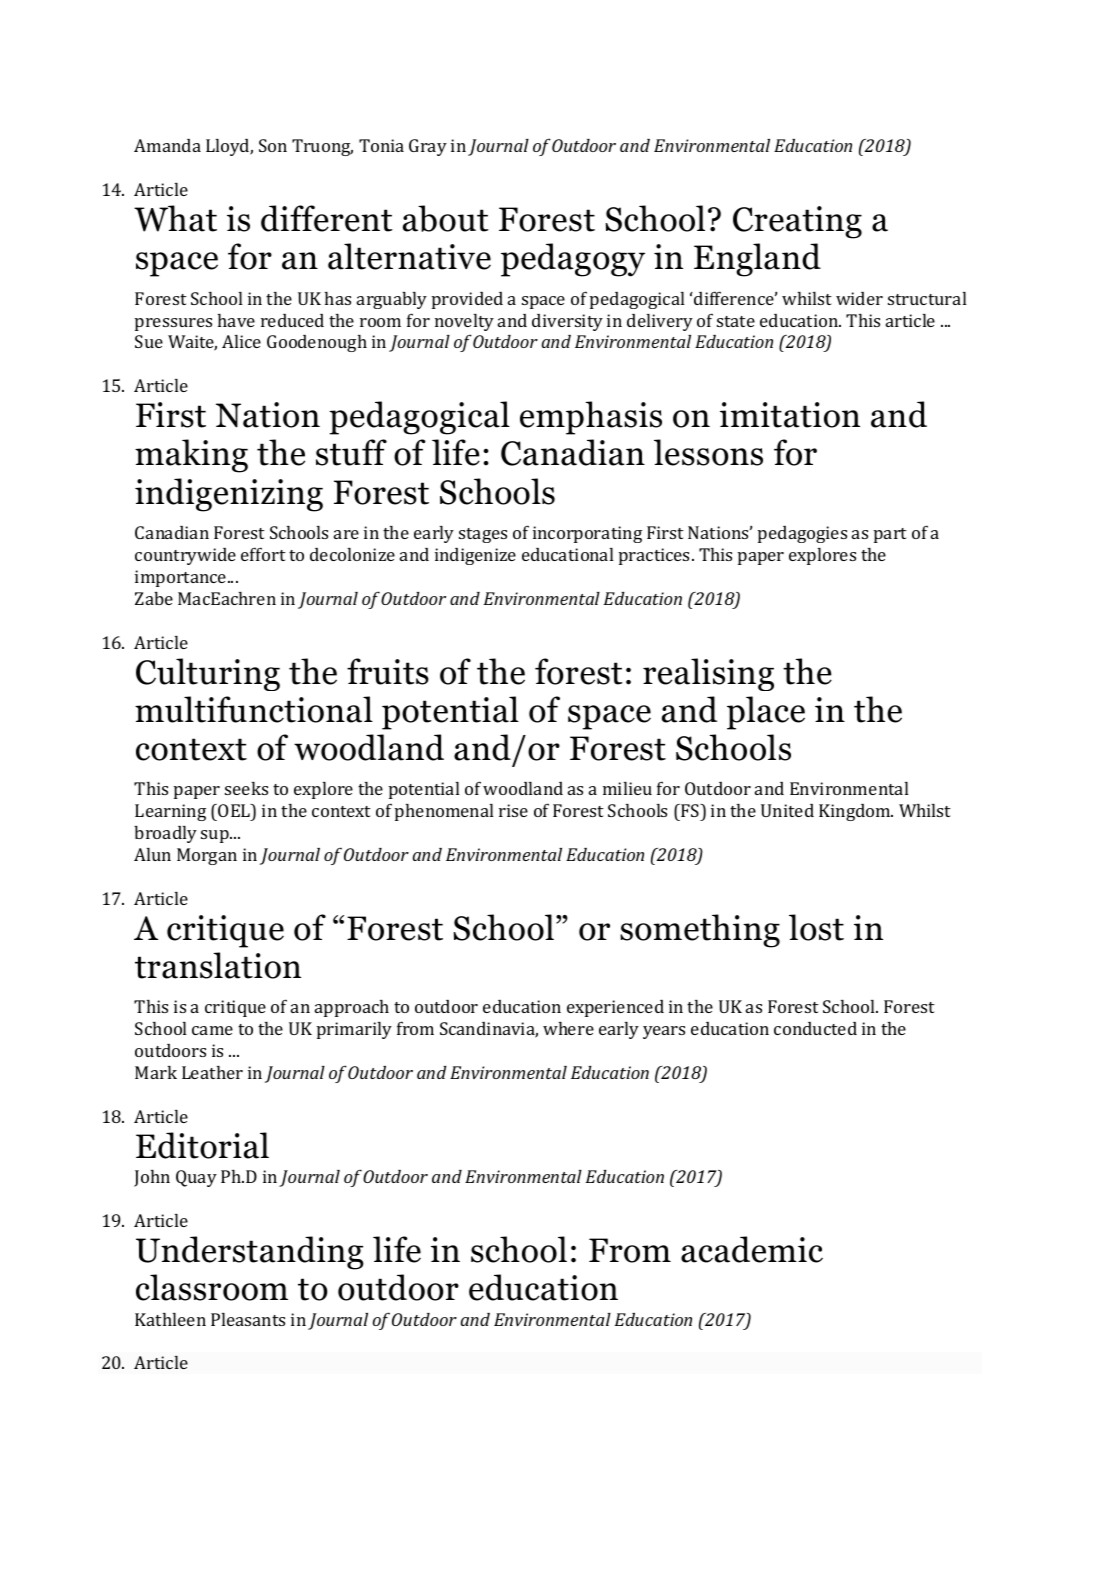 The width and height of the screenshot is (1114, 1576). Describe the element at coordinates (787, 810) in the screenshot. I see `United` at that location.
